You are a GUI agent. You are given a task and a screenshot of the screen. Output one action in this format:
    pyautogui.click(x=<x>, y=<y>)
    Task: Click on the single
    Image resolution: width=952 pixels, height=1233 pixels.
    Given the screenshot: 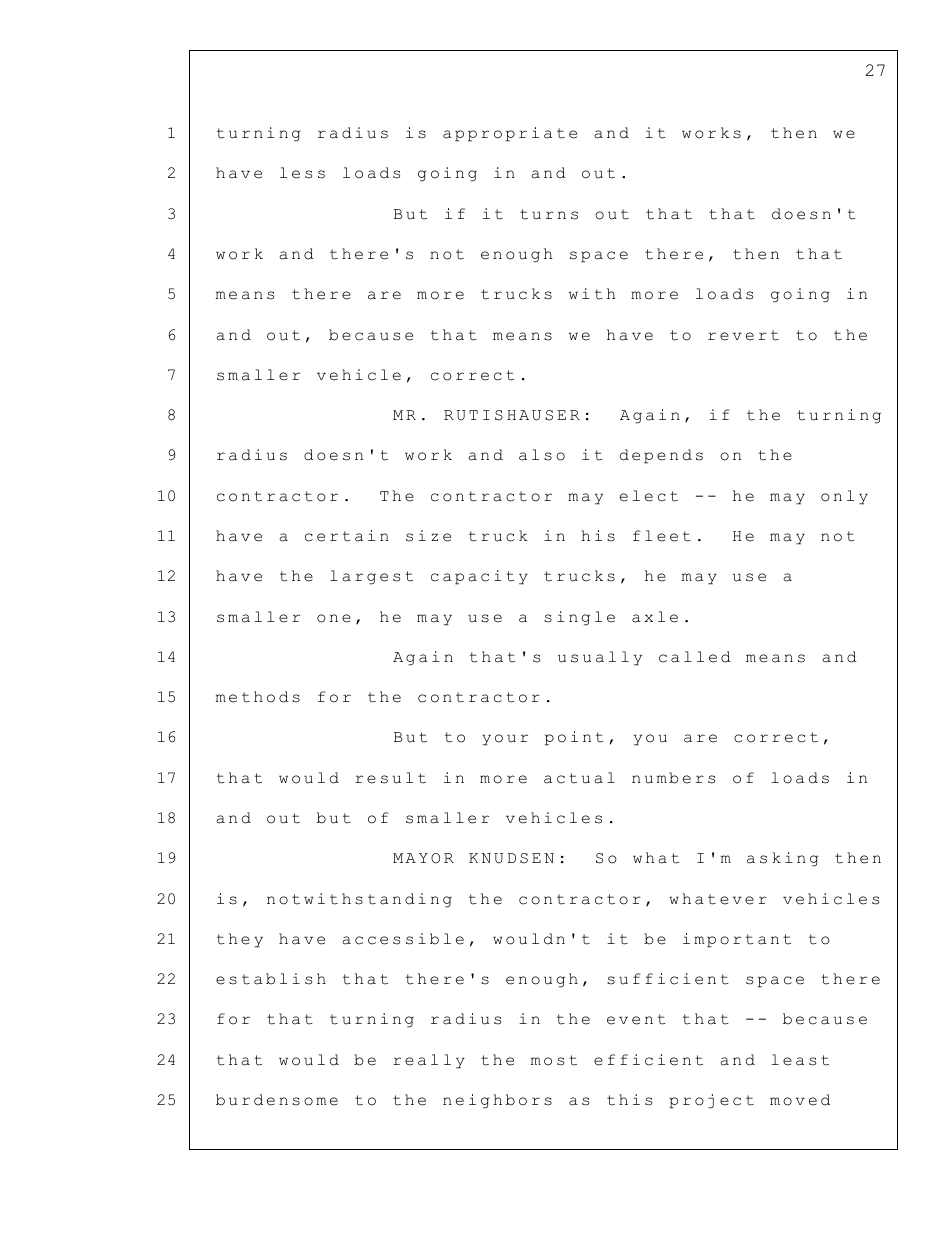 What is the action you would take?
    pyautogui.click(x=579, y=618)
